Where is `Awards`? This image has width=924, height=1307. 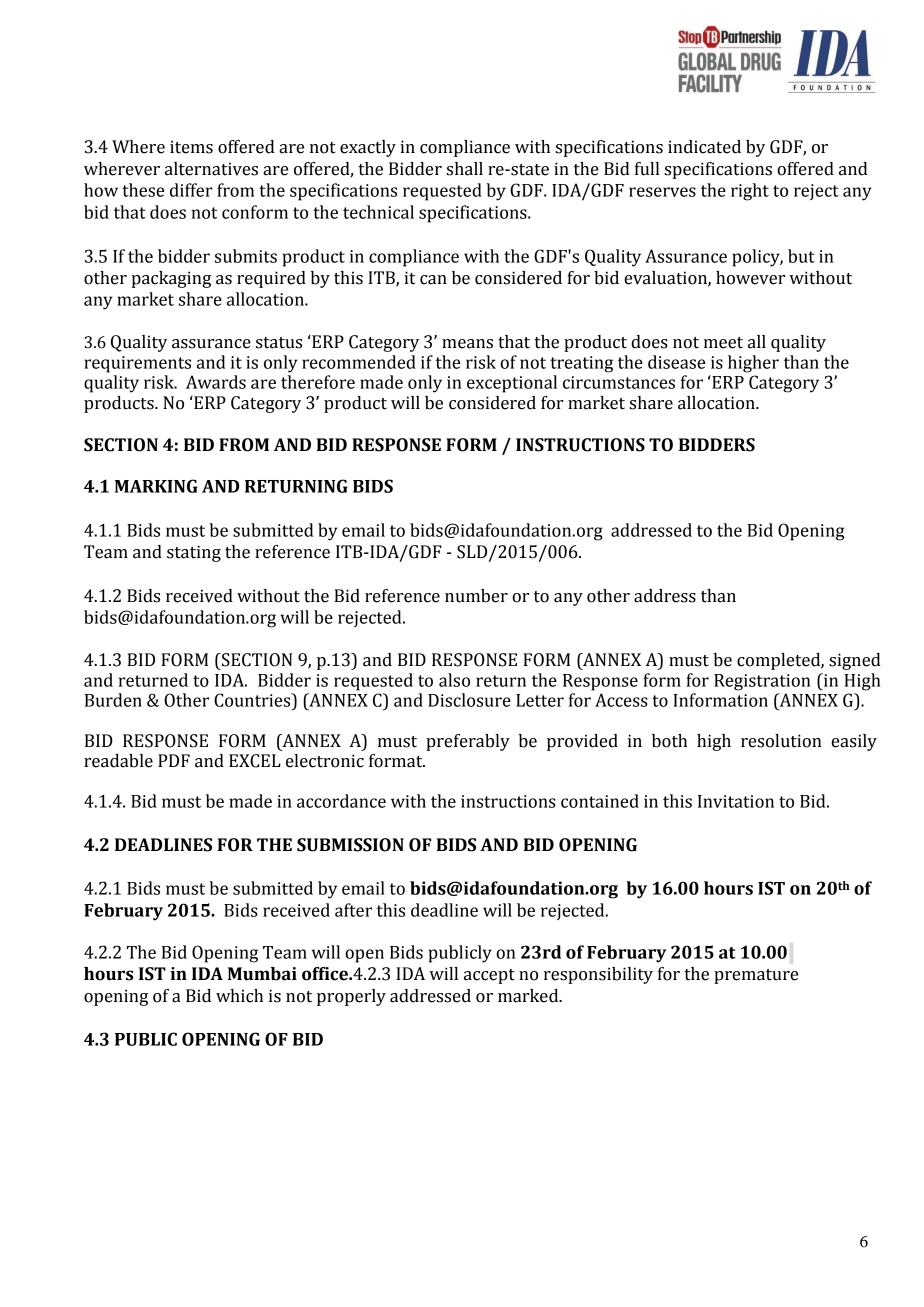
Awards is located at coordinates (216, 382).
